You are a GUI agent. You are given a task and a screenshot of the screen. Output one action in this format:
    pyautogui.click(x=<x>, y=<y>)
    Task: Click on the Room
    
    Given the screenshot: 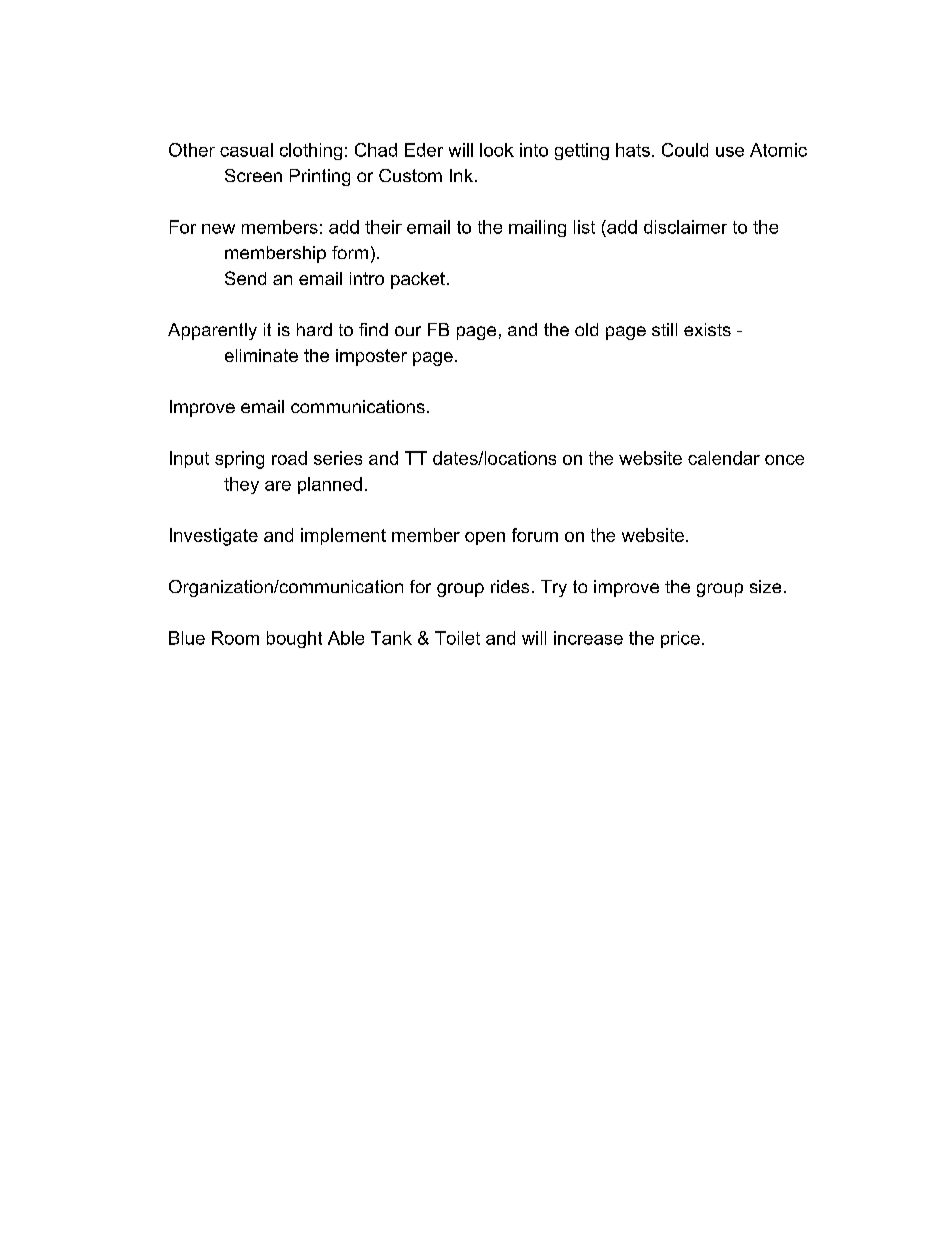 What is the action you would take?
    pyautogui.click(x=235, y=638)
